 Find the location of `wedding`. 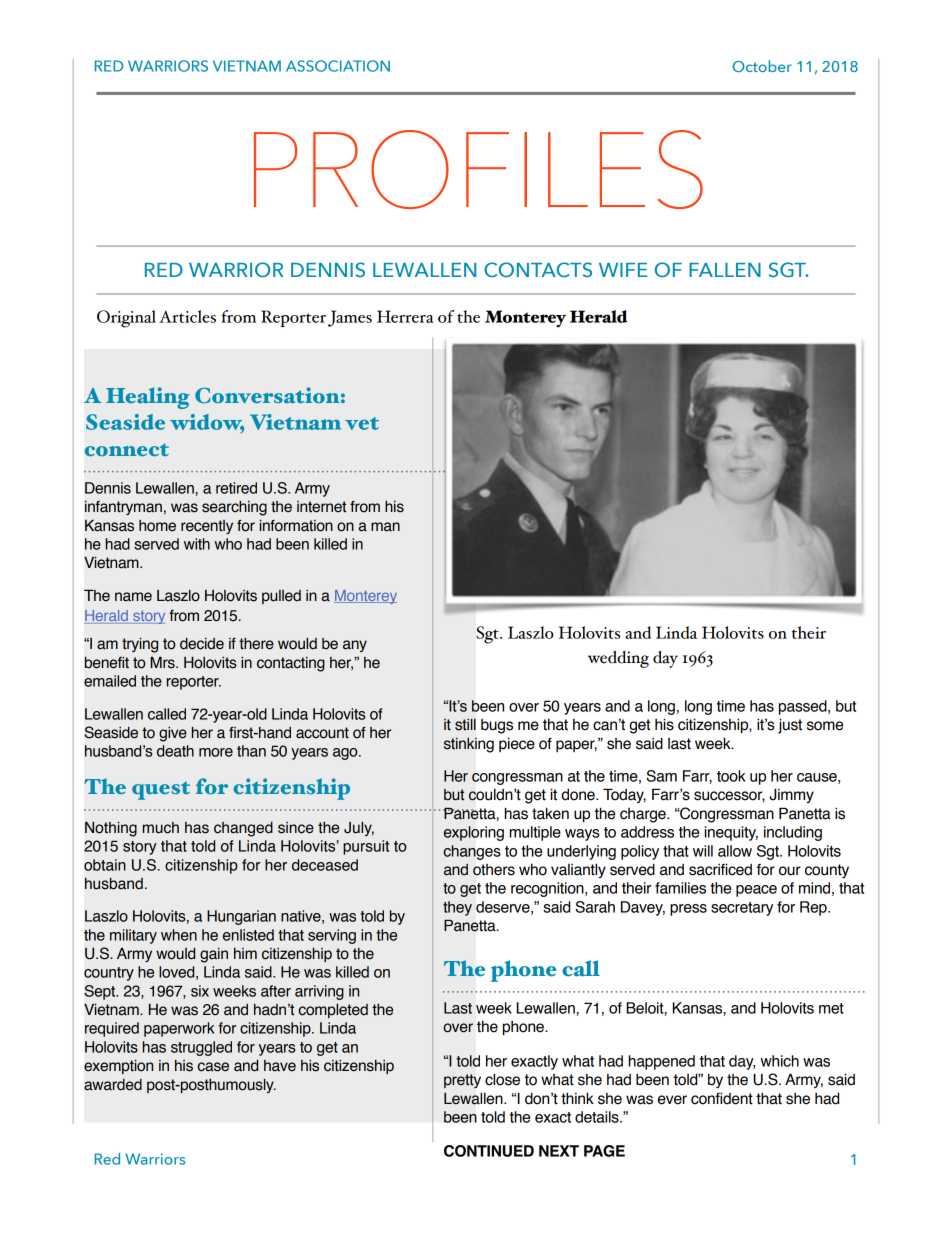

wedding is located at coordinates (618, 659).
